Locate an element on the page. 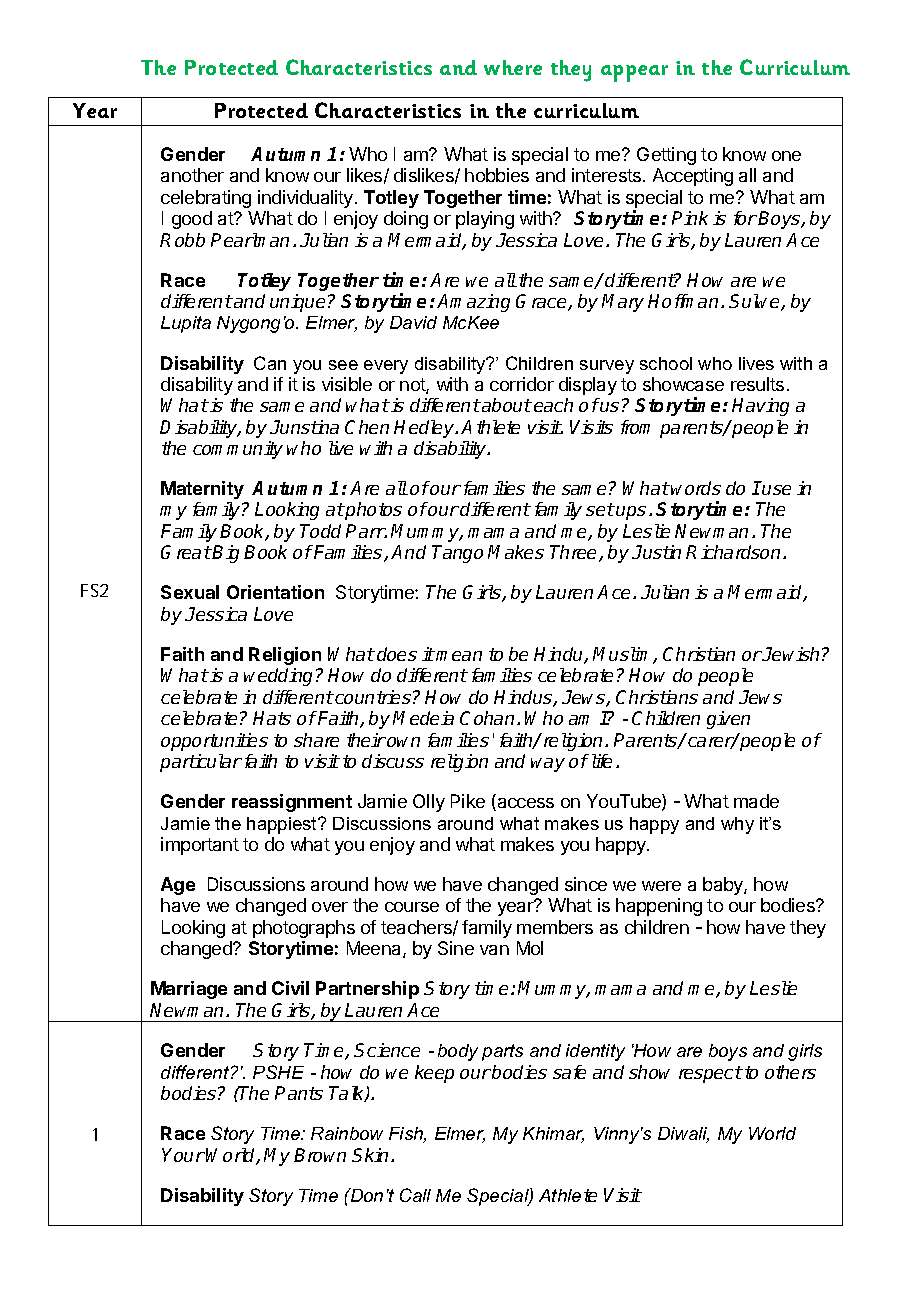  another is located at coordinates (192, 175).
